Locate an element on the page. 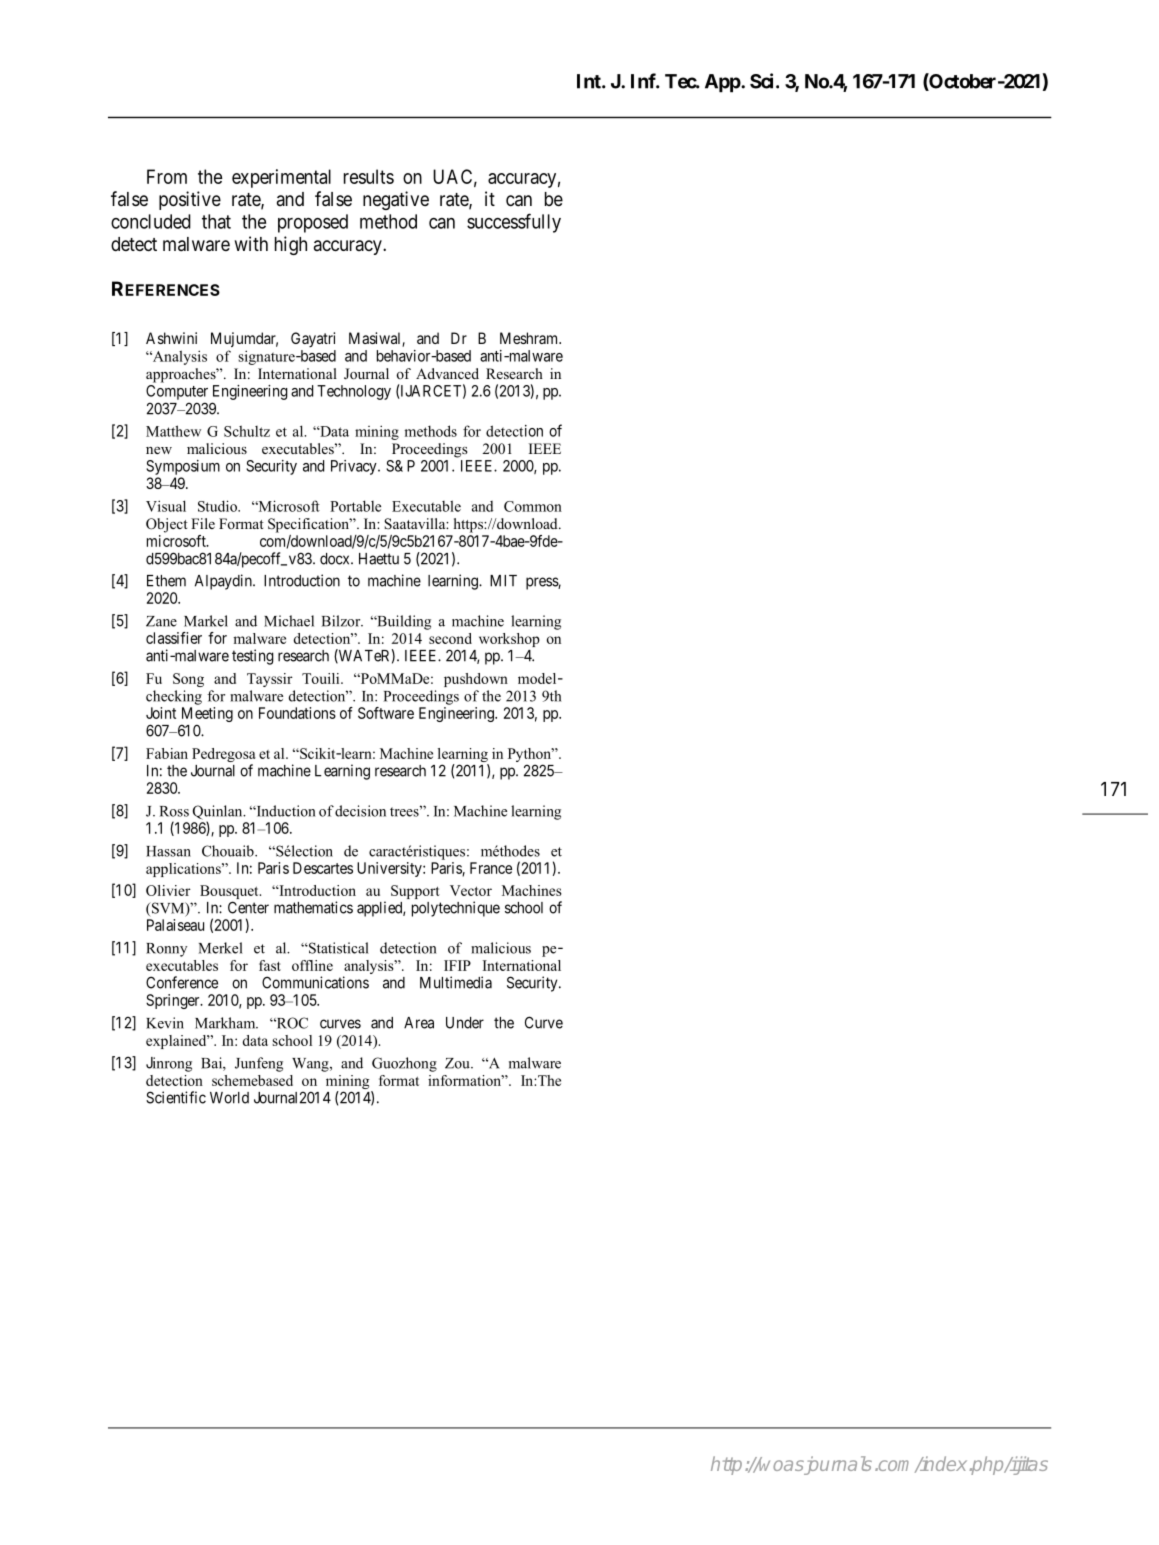 Image resolution: width=1159 pixels, height=1545 pixels. Common is located at coordinates (533, 506).
